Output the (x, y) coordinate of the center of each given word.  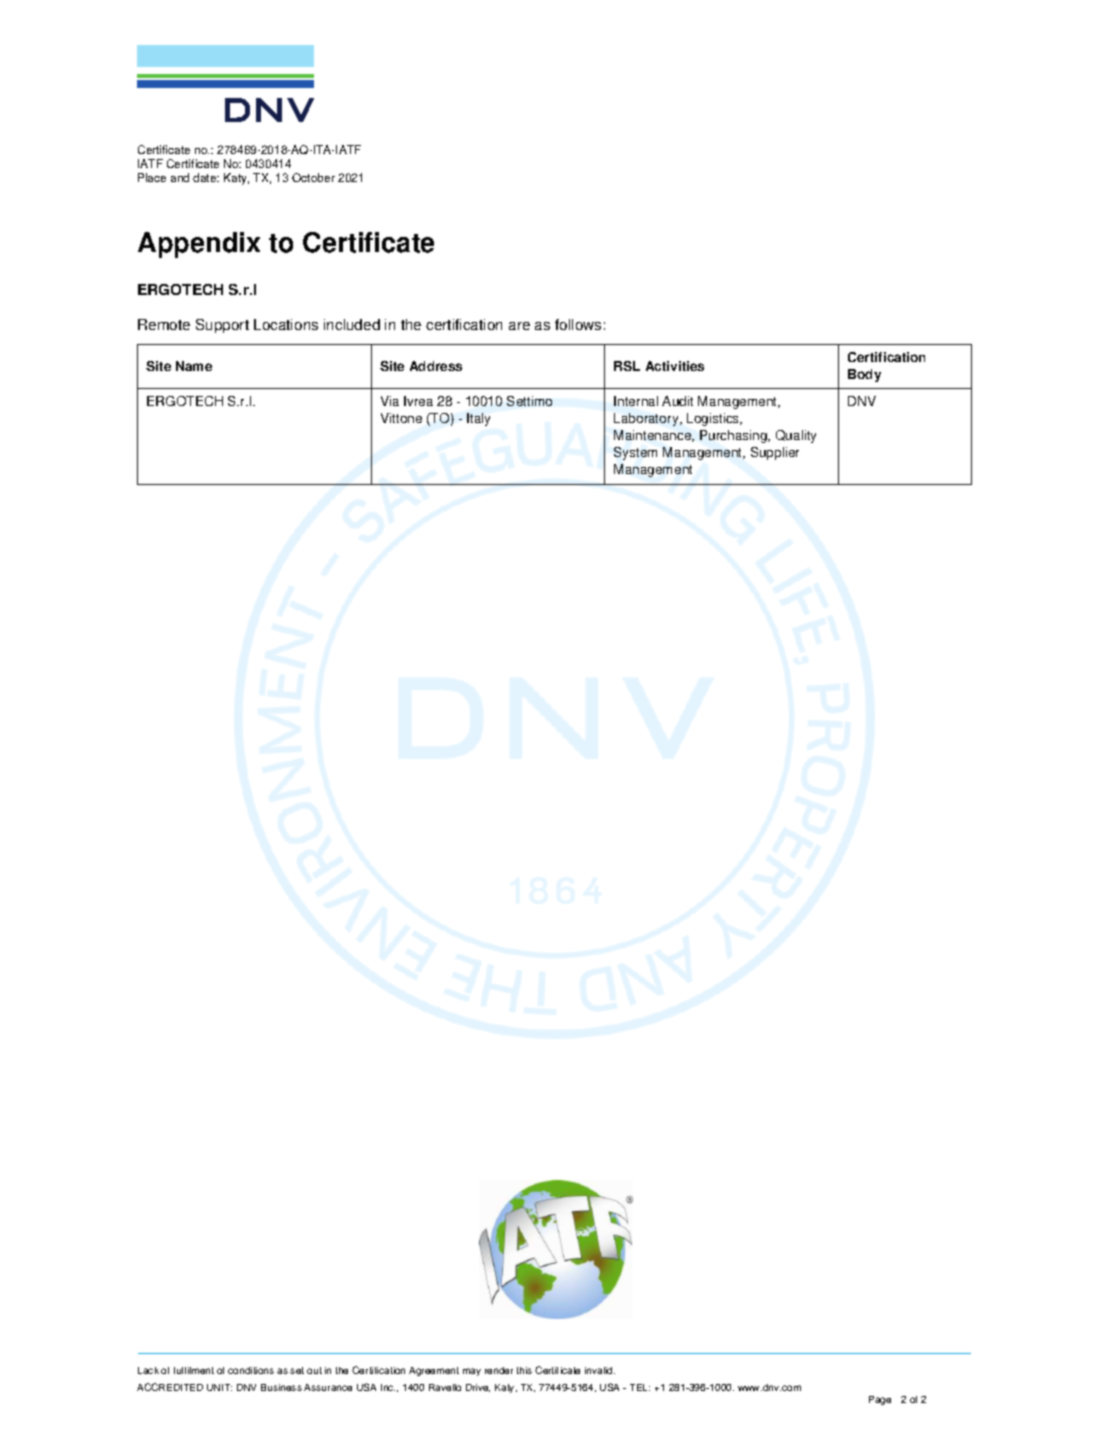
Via (390, 401)
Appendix (199, 245)
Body (864, 375)
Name (194, 366)
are (519, 326)
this (524, 1370)
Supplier (775, 453)
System (635, 453)
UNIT (219, 1387)
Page (880, 1400)
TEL (640, 1387)
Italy (478, 419)
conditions (251, 1370)
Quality (796, 436)
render (499, 1370)
